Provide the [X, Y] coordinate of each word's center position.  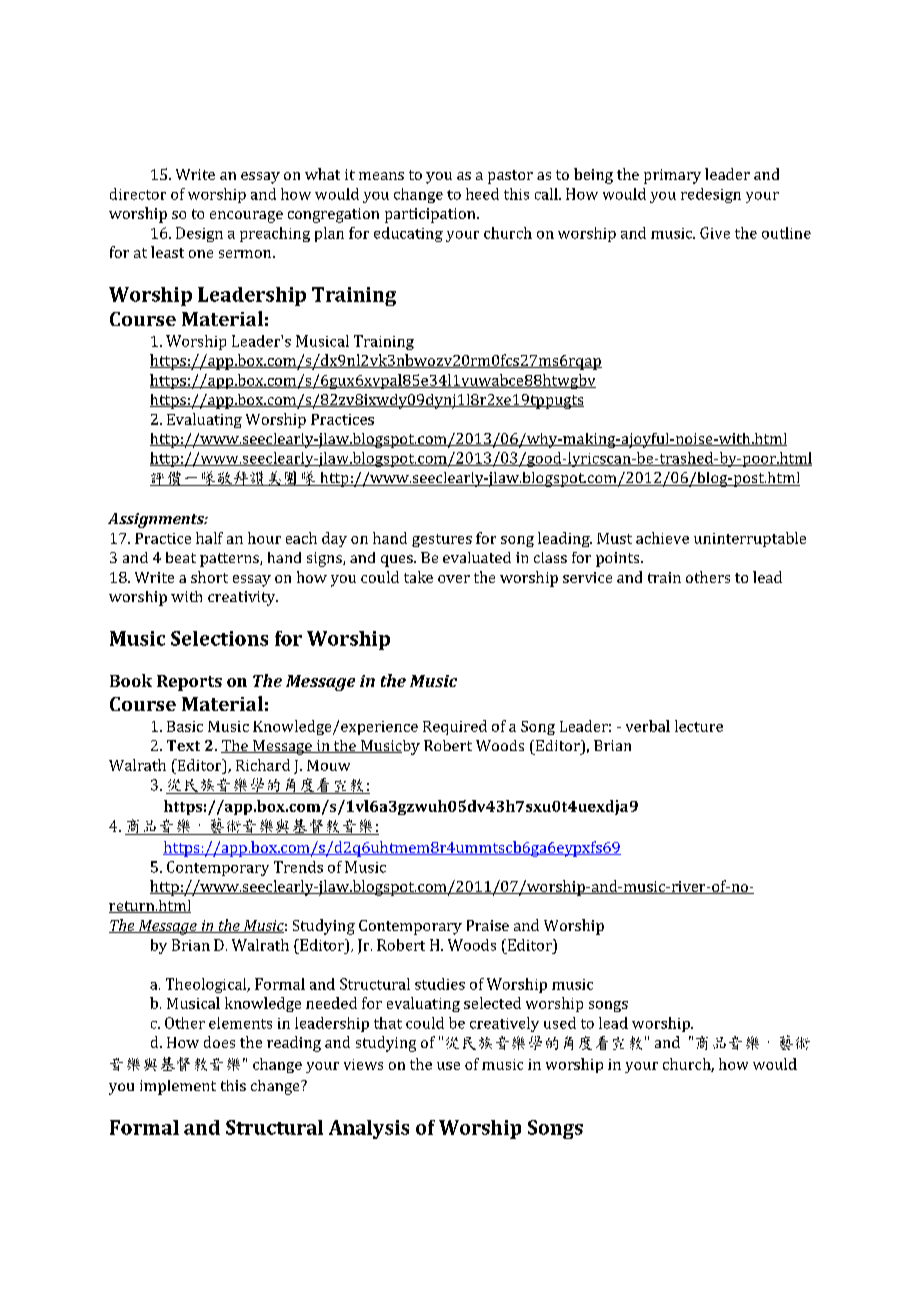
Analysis [369, 1129]
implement [178, 1087]
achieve [662, 538]
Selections [219, 638]
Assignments [157, 520]
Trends [298, 867]
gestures [442, 540]
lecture [699, 726]
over [454, 579]
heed [482, 194]
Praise [488, 925]
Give [715, 233]
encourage [246, 217]
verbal [648, 726]
